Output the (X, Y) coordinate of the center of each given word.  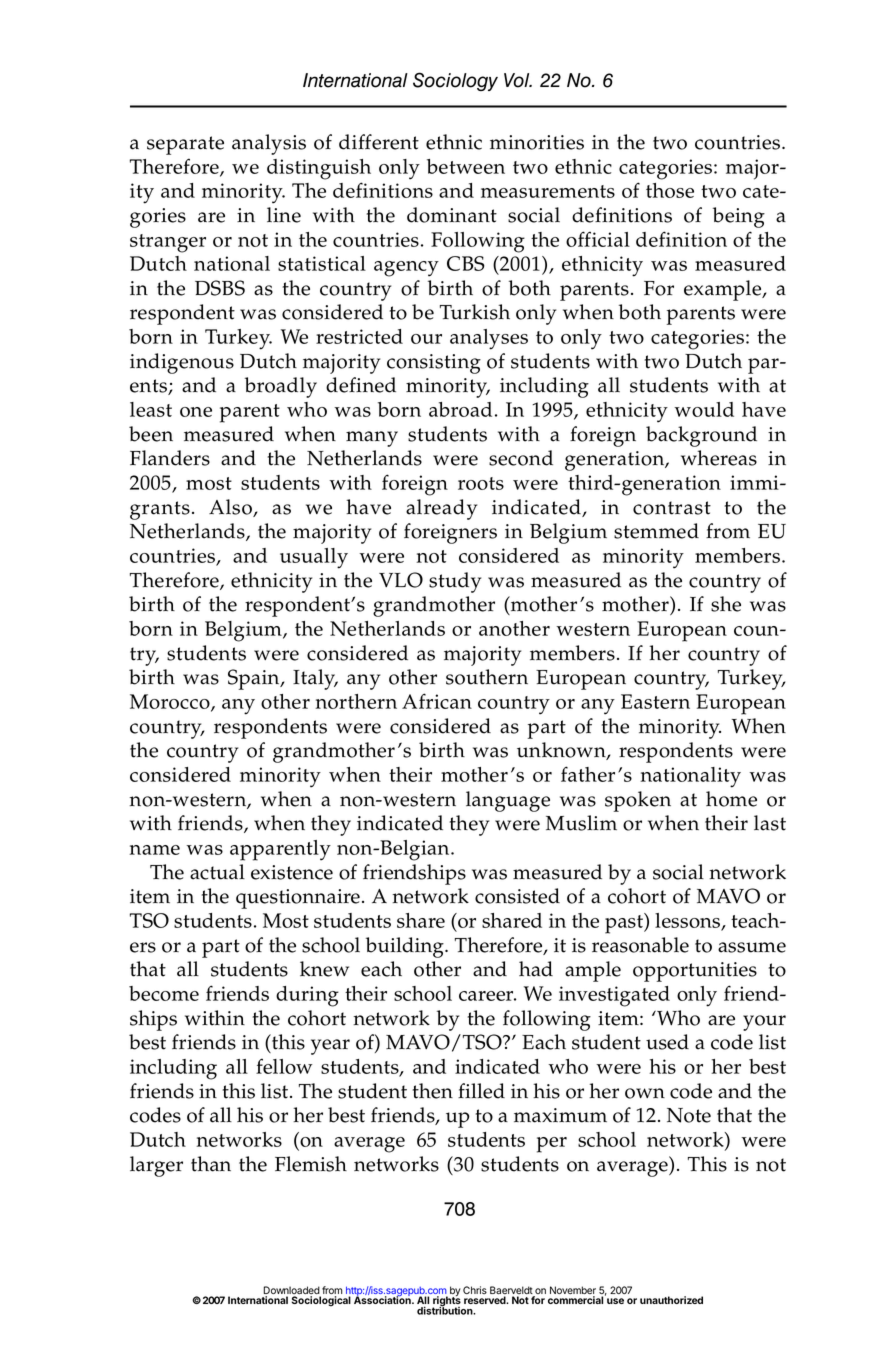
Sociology (455, 81)
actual (217, 872)
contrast (672, 508)
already (441, 509)
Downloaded (292, 1291)
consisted (517, 896)
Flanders (170, 458)
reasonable (640, 945)
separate (185, 145)
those (670, 190)
